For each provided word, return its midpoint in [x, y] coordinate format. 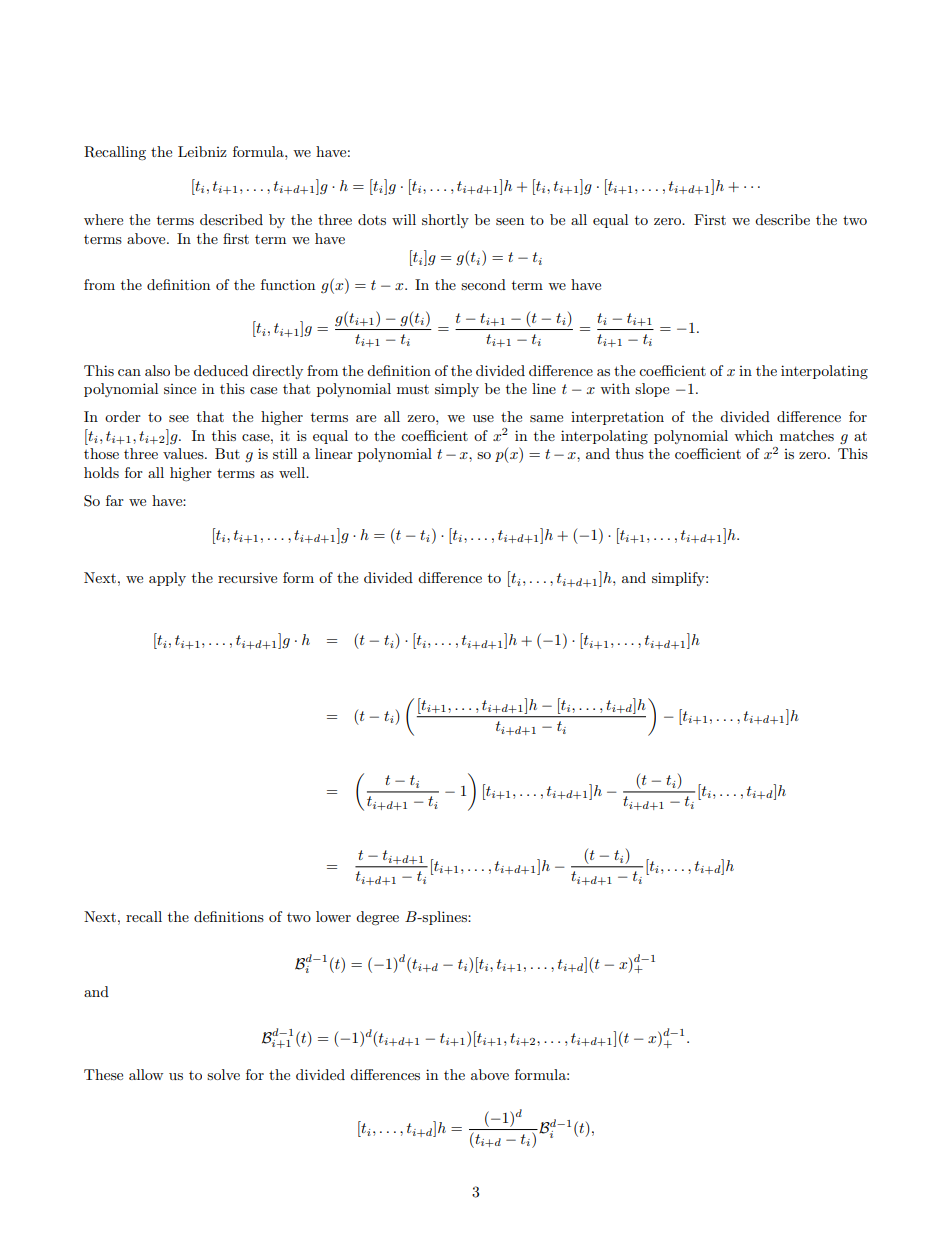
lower [333, 916]
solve [223, 1074]
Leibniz [202, 151]
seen [510, 221]
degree [377, 918]
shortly [445, 221]
